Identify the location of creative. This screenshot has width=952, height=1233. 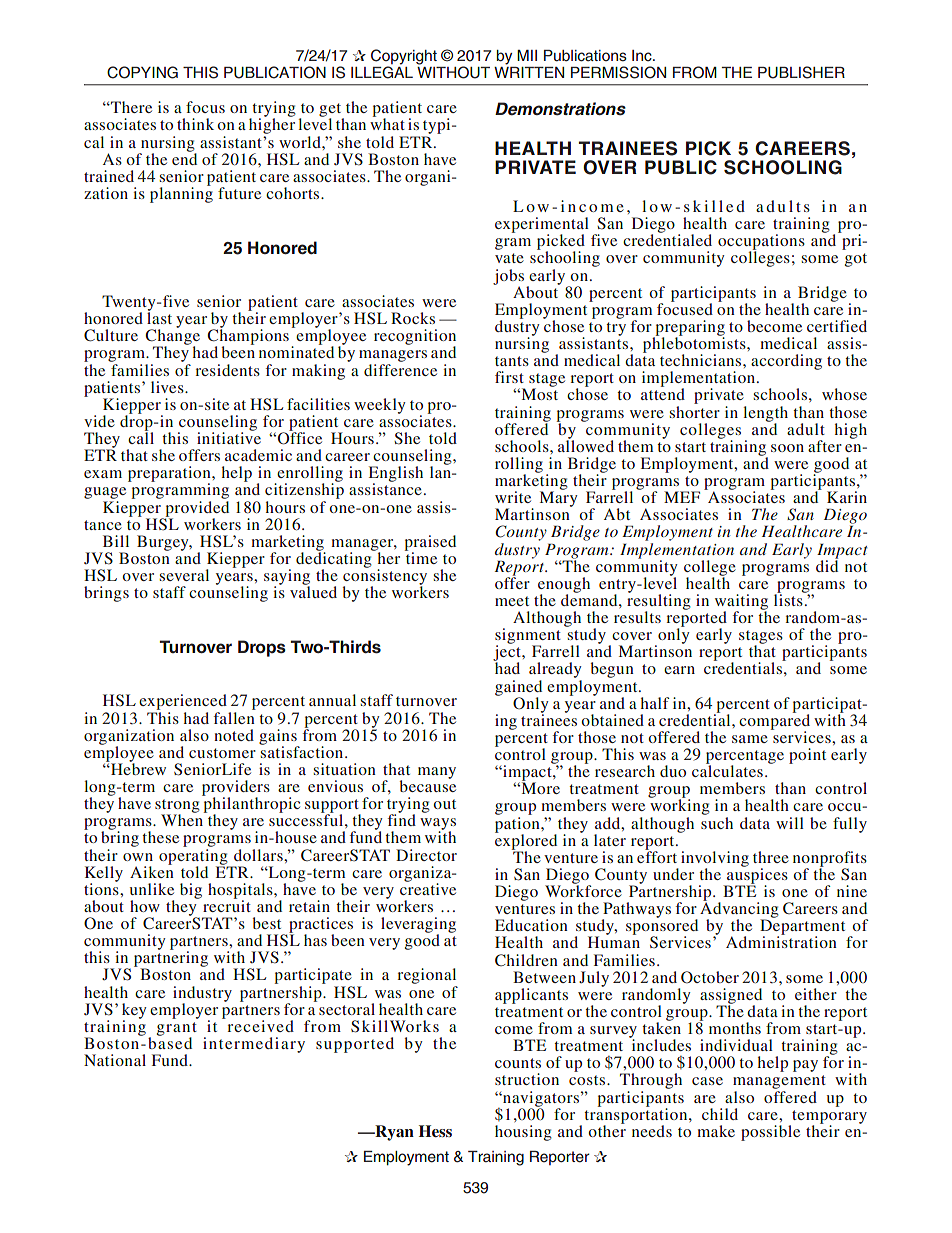
(428, 888).
